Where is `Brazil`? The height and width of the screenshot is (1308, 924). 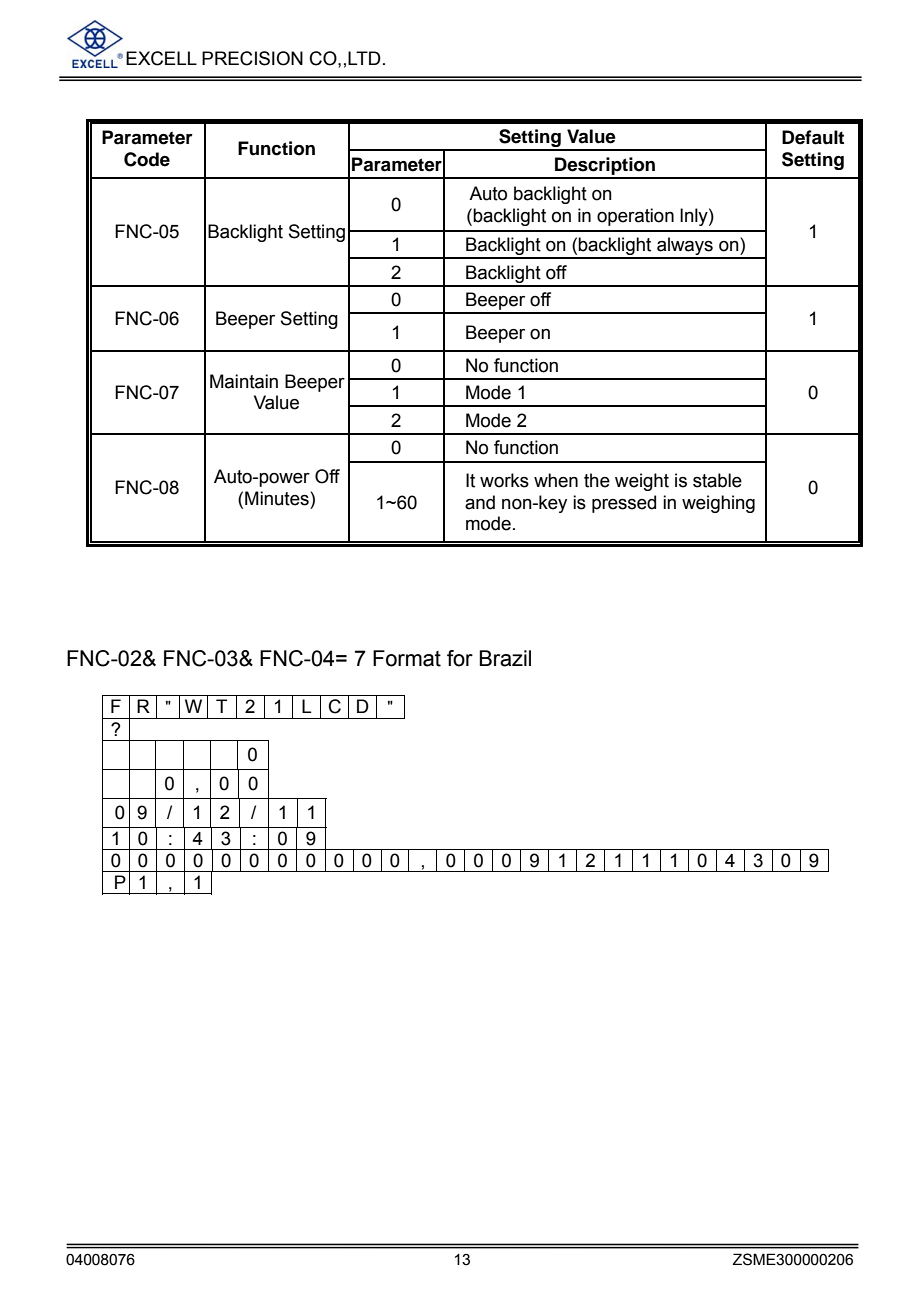 Brazil is located at coordinates (505, 658).
